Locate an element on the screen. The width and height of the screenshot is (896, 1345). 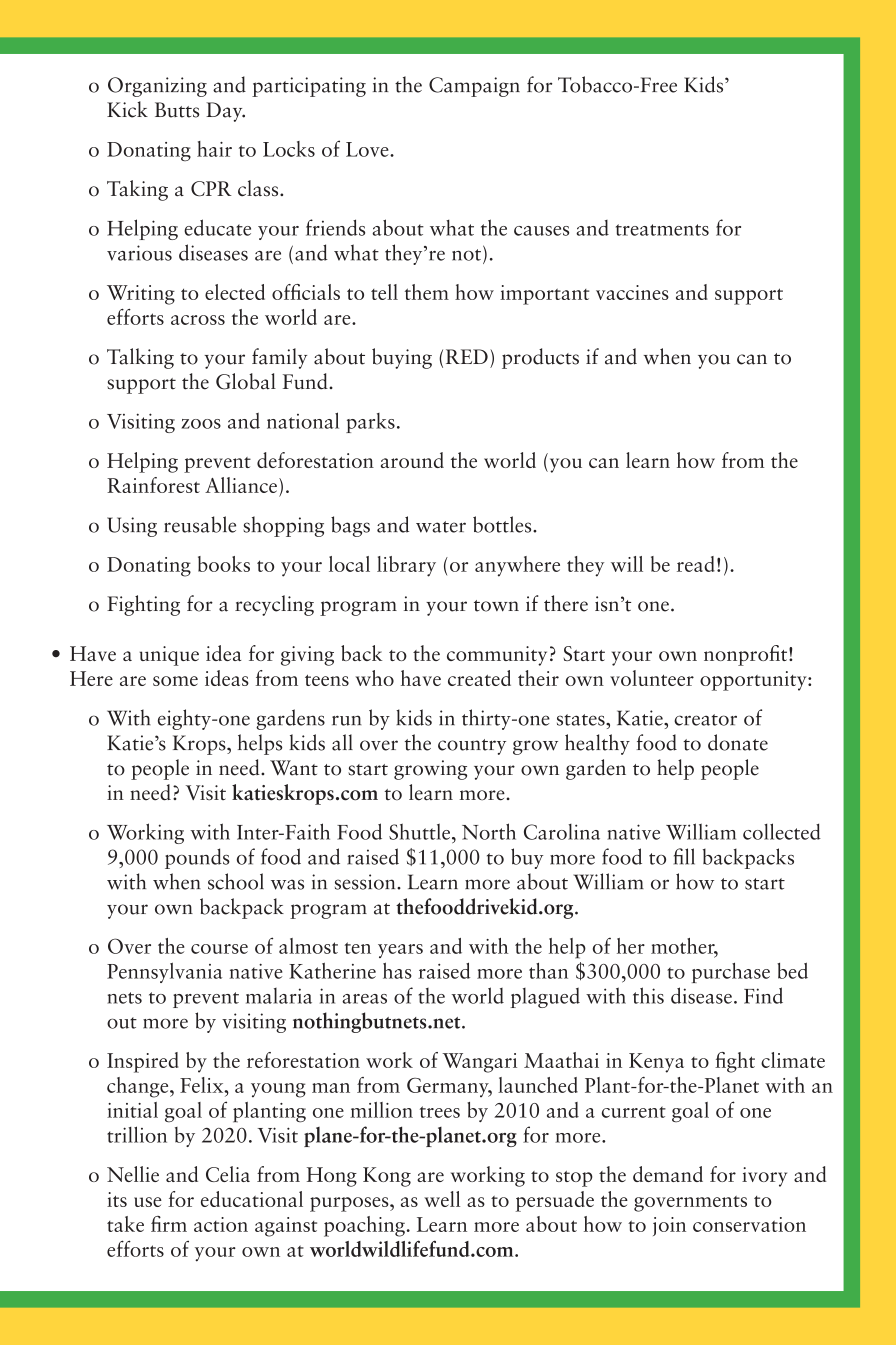
created is located at coordinates (479, 678).
